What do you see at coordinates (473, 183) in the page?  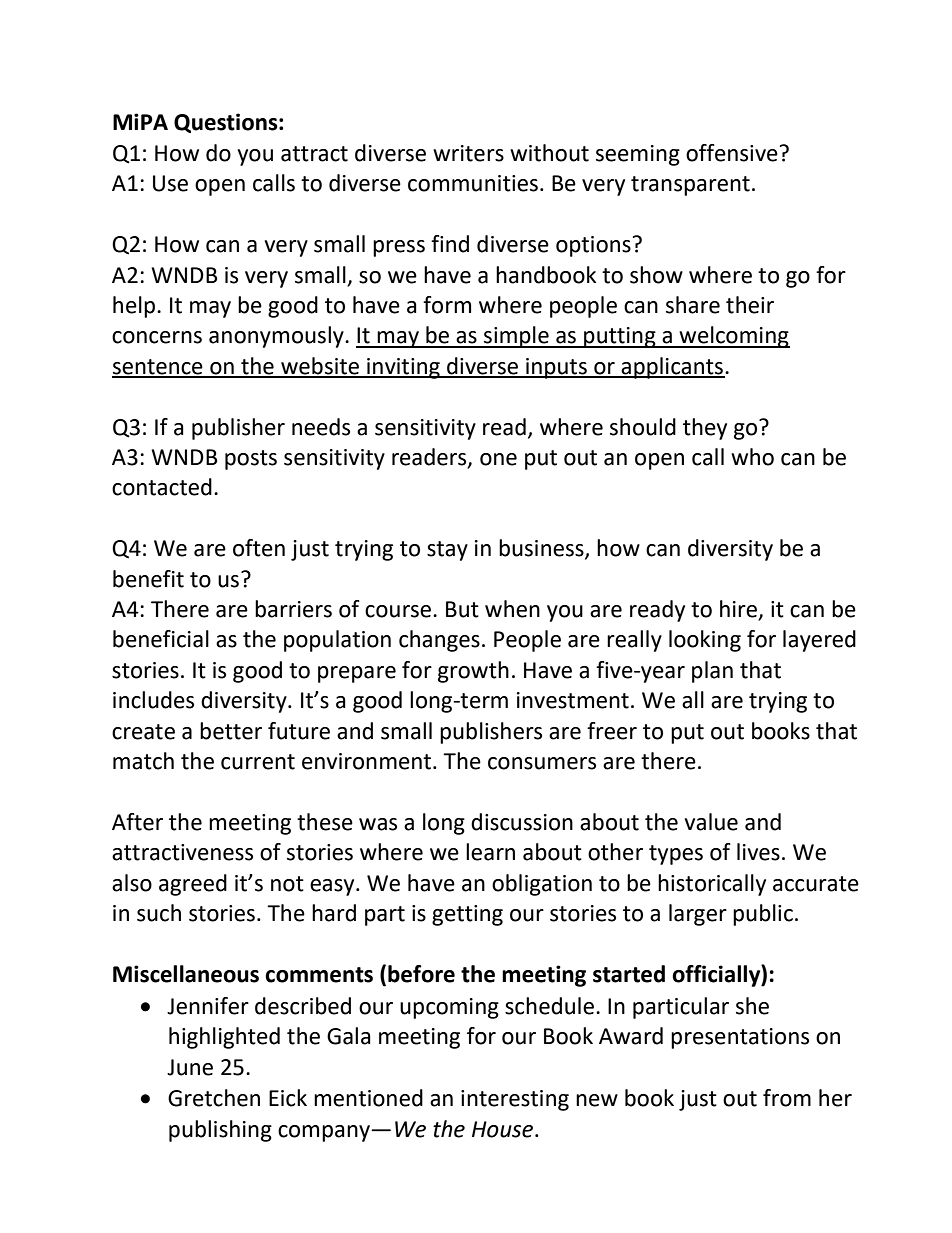 I see `communities` at bounding box center [473, 183].
